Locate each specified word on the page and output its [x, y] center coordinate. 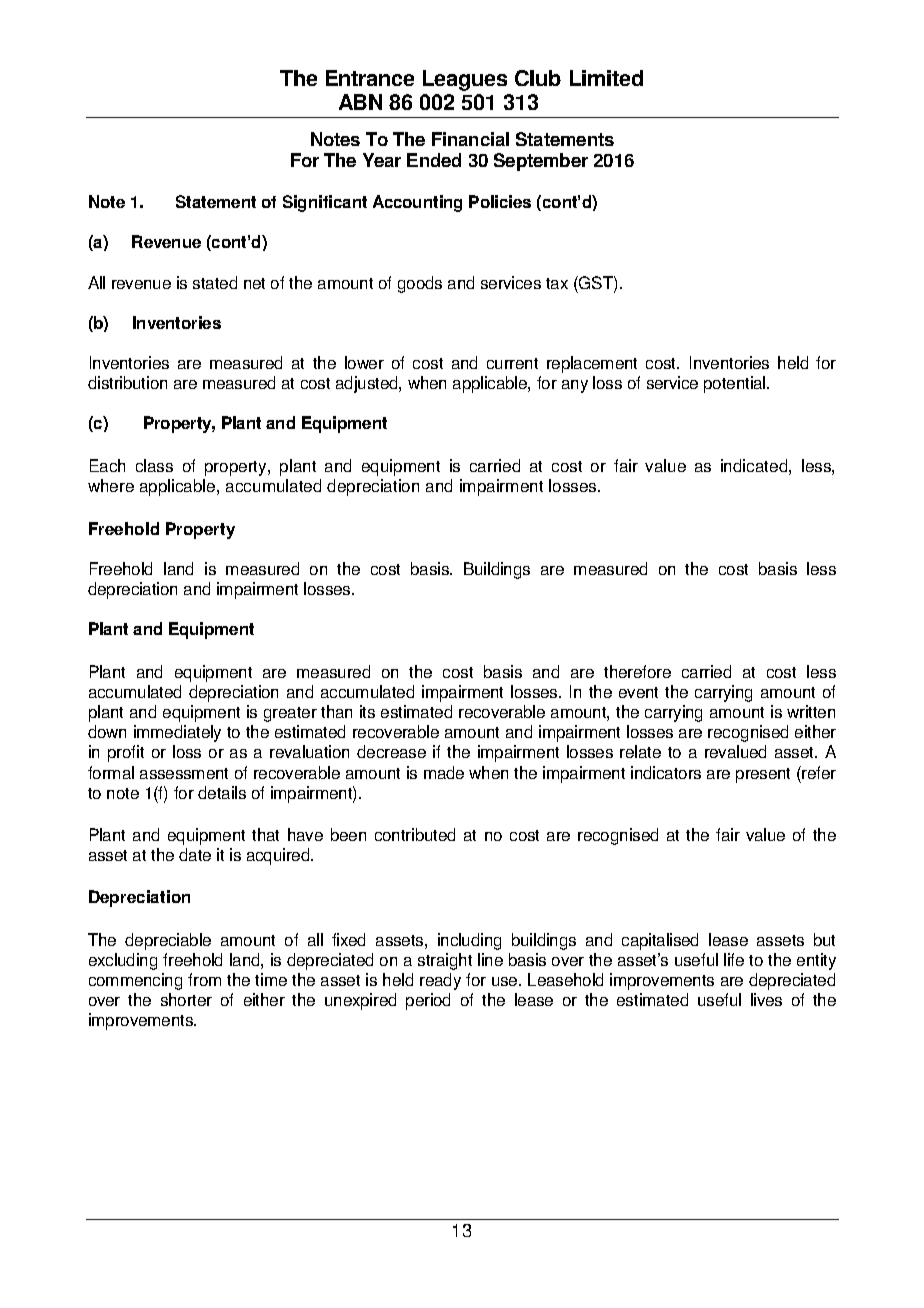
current [512, 363]
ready [440, 981]
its [367, 711]
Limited [606, 78]
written [811, 711]
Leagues [465, 80]
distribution [127, 382]
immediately [177, 733]
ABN [360, 102]
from [204, 979]
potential [736, 384]
